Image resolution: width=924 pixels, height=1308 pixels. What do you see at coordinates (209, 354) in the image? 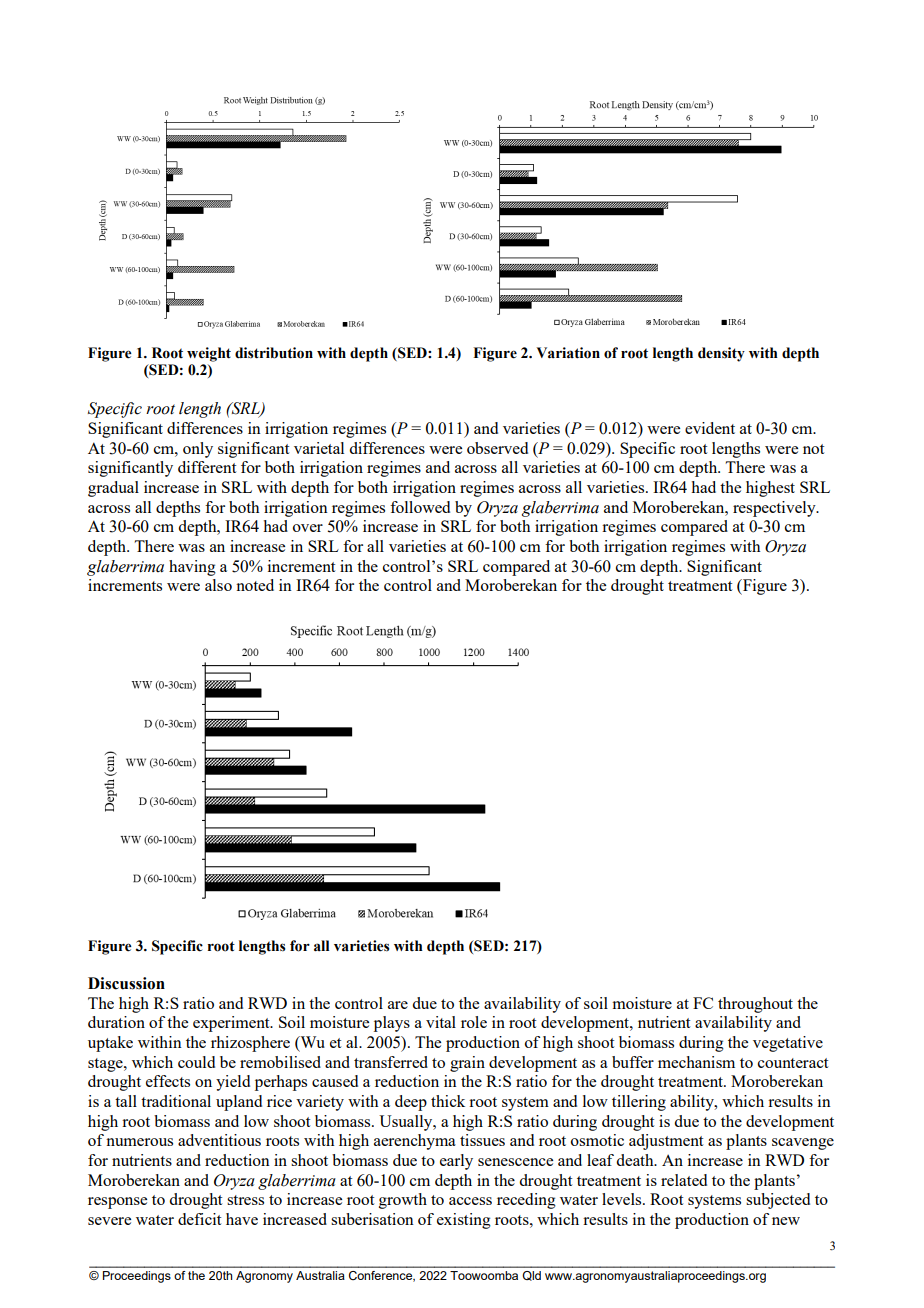
I see `weight` at bounding box center [209, 354].
